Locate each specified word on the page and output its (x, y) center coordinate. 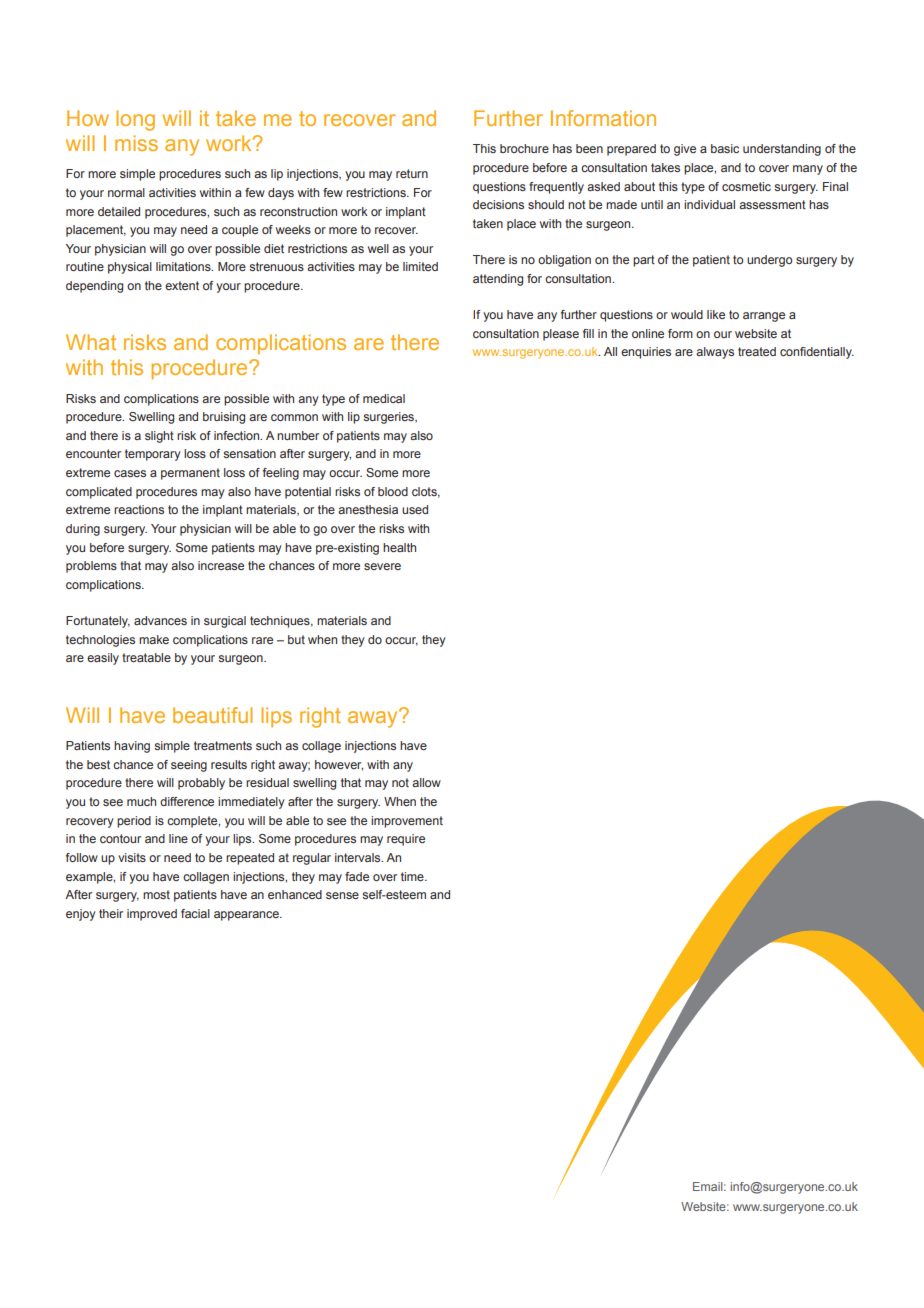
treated (757, 351)
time (413, 876)
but (296, 639)
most (156, 894)
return (412, 173)
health (399, 547)
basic (725, 148)
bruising (224, 418)
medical (384, 398)
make (154, 639)
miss (136, 143)
